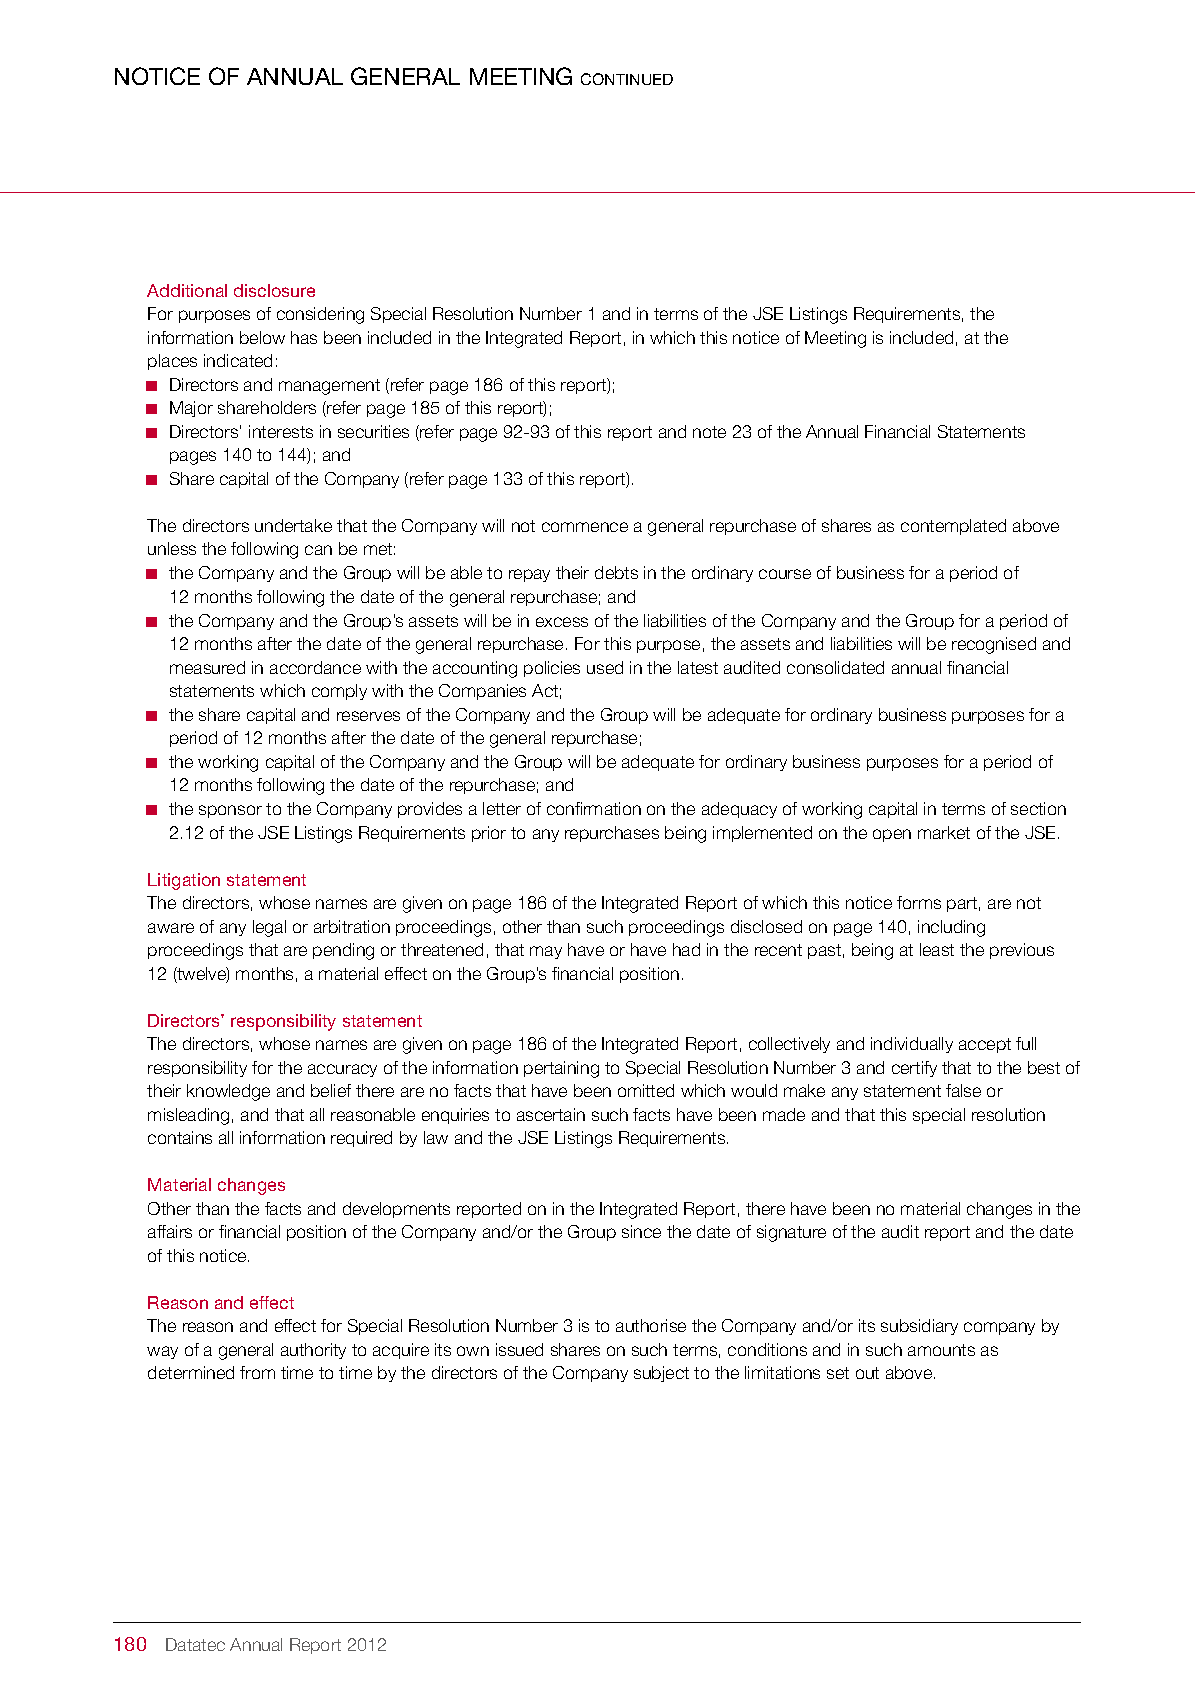 The image size is (1195, 1690). What do you see at coordinates (313, 1351) in the screenshot?
I see `authority` at bounding box center [313, 1351].
